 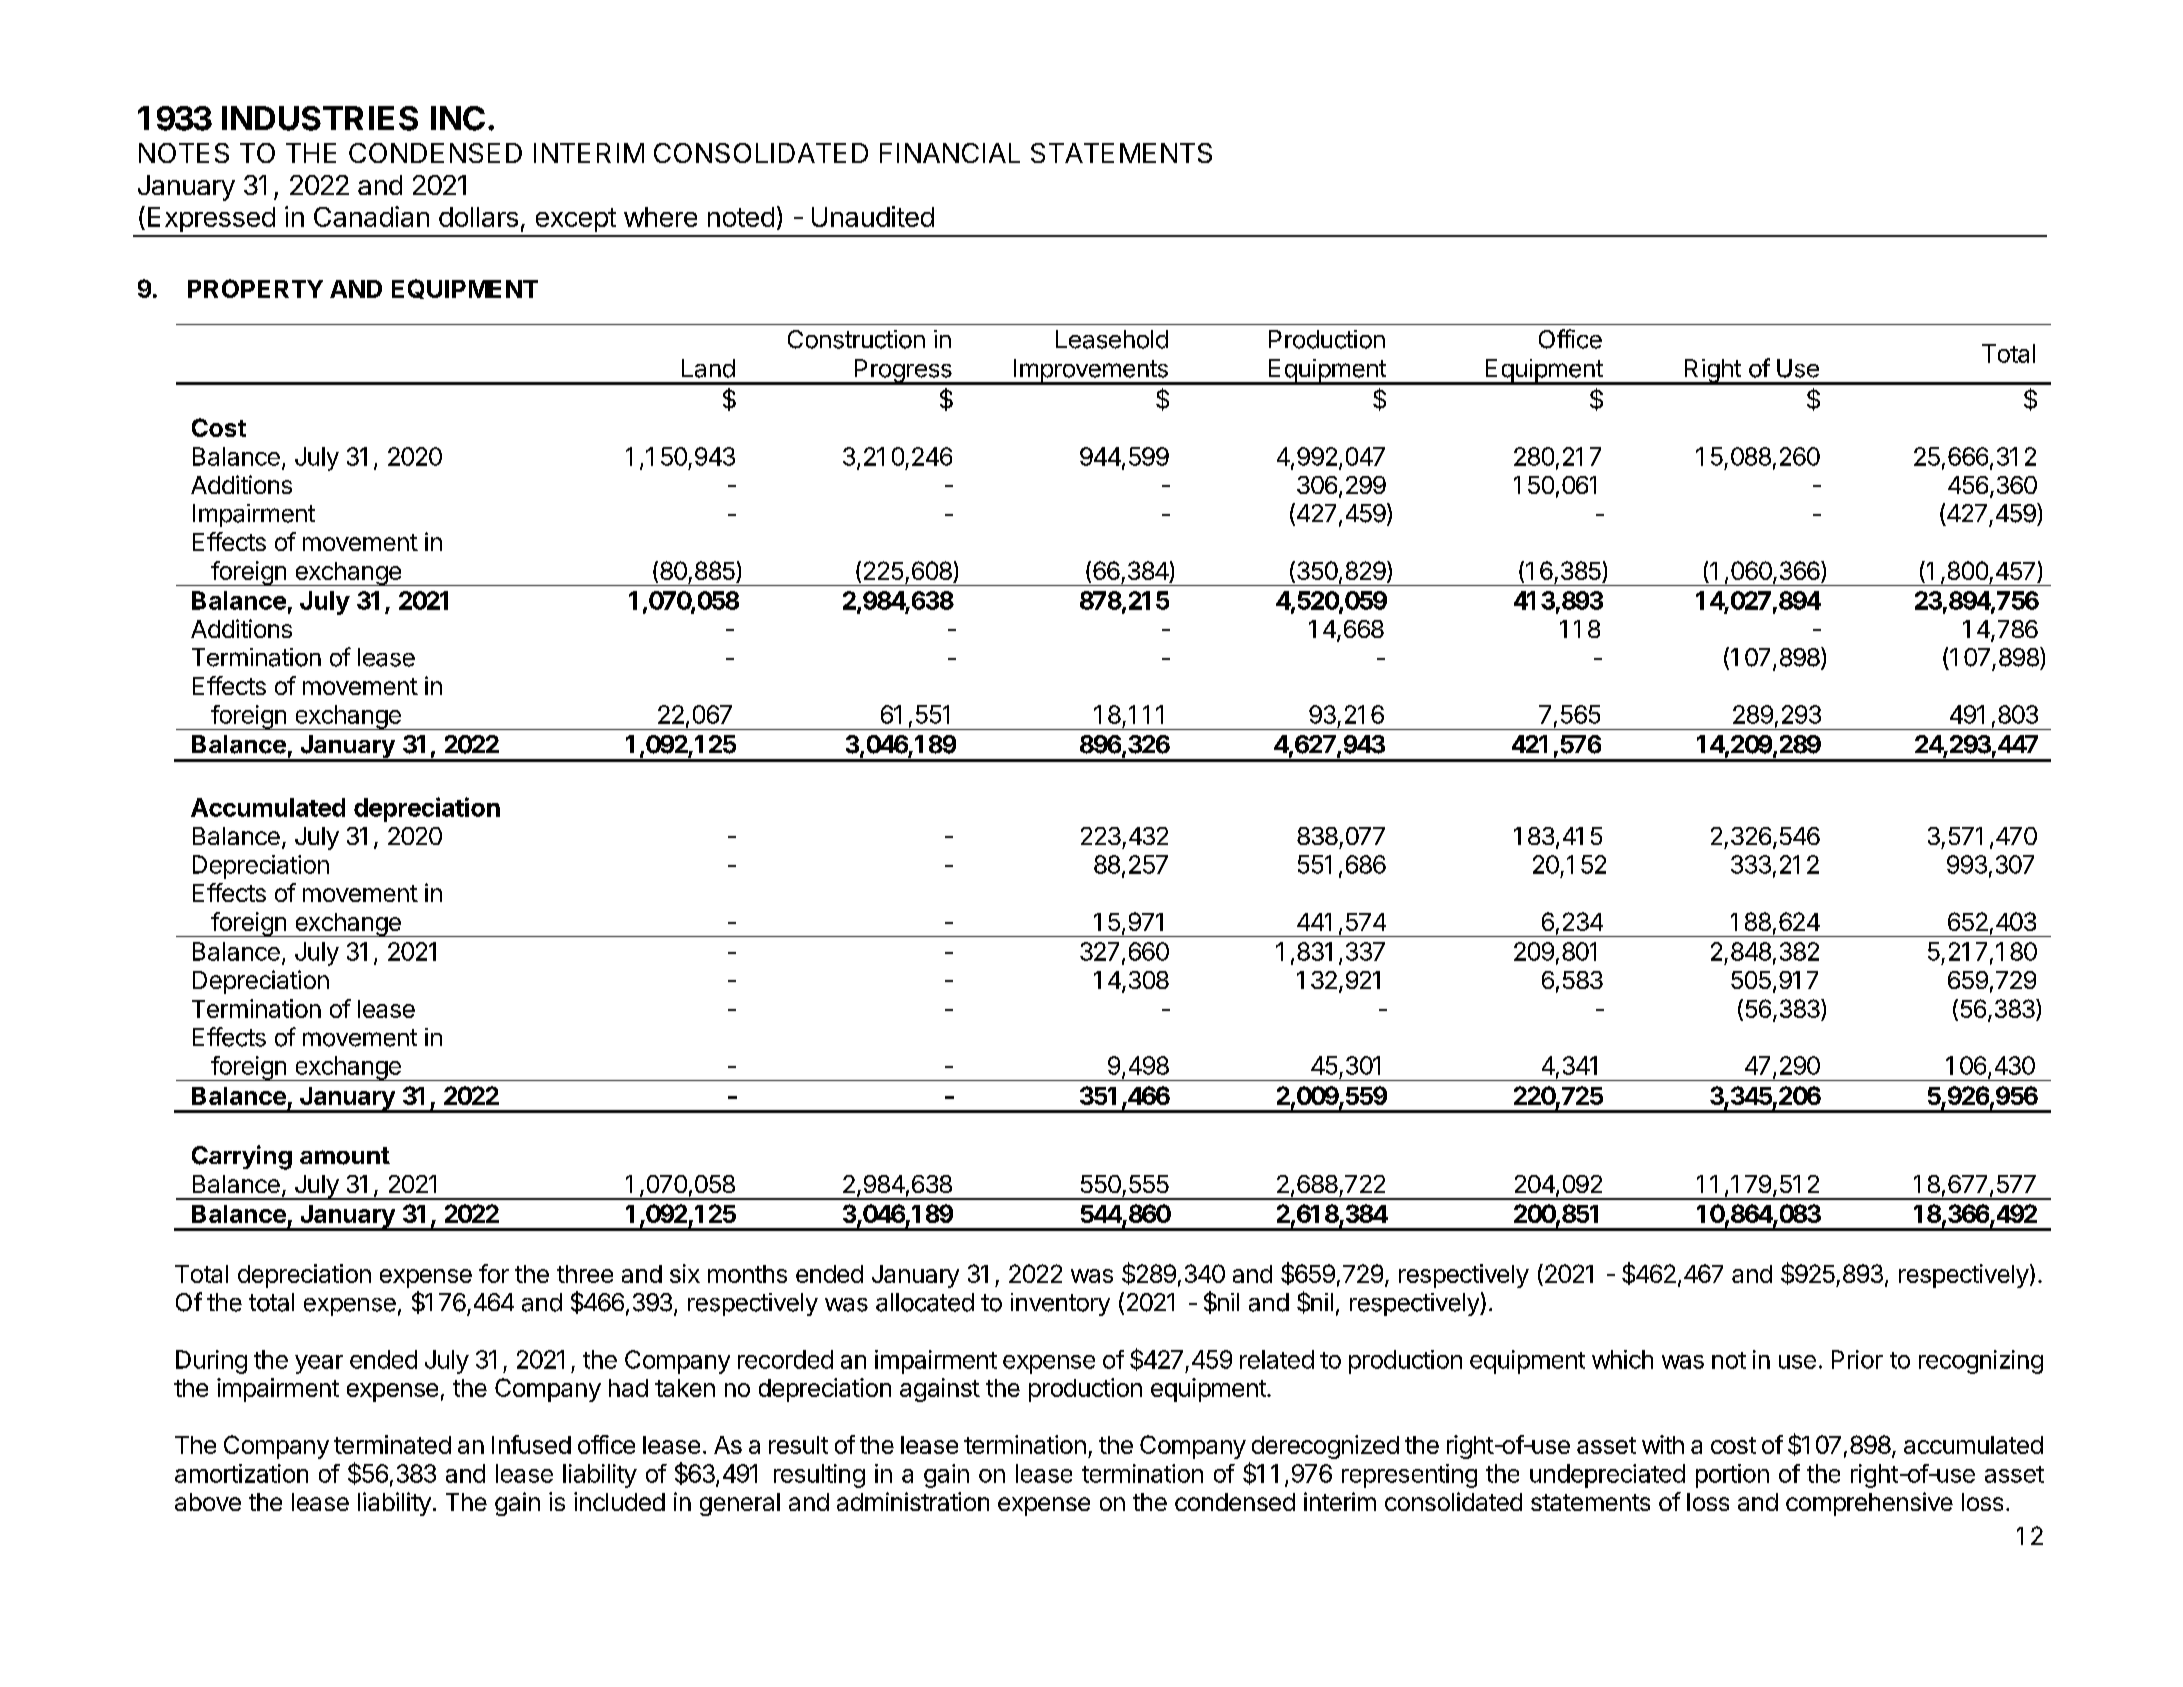 What do you see at coordinates (950, 153) in the document?
I see `FINANCIAL` at bounding box center [950, 153].
